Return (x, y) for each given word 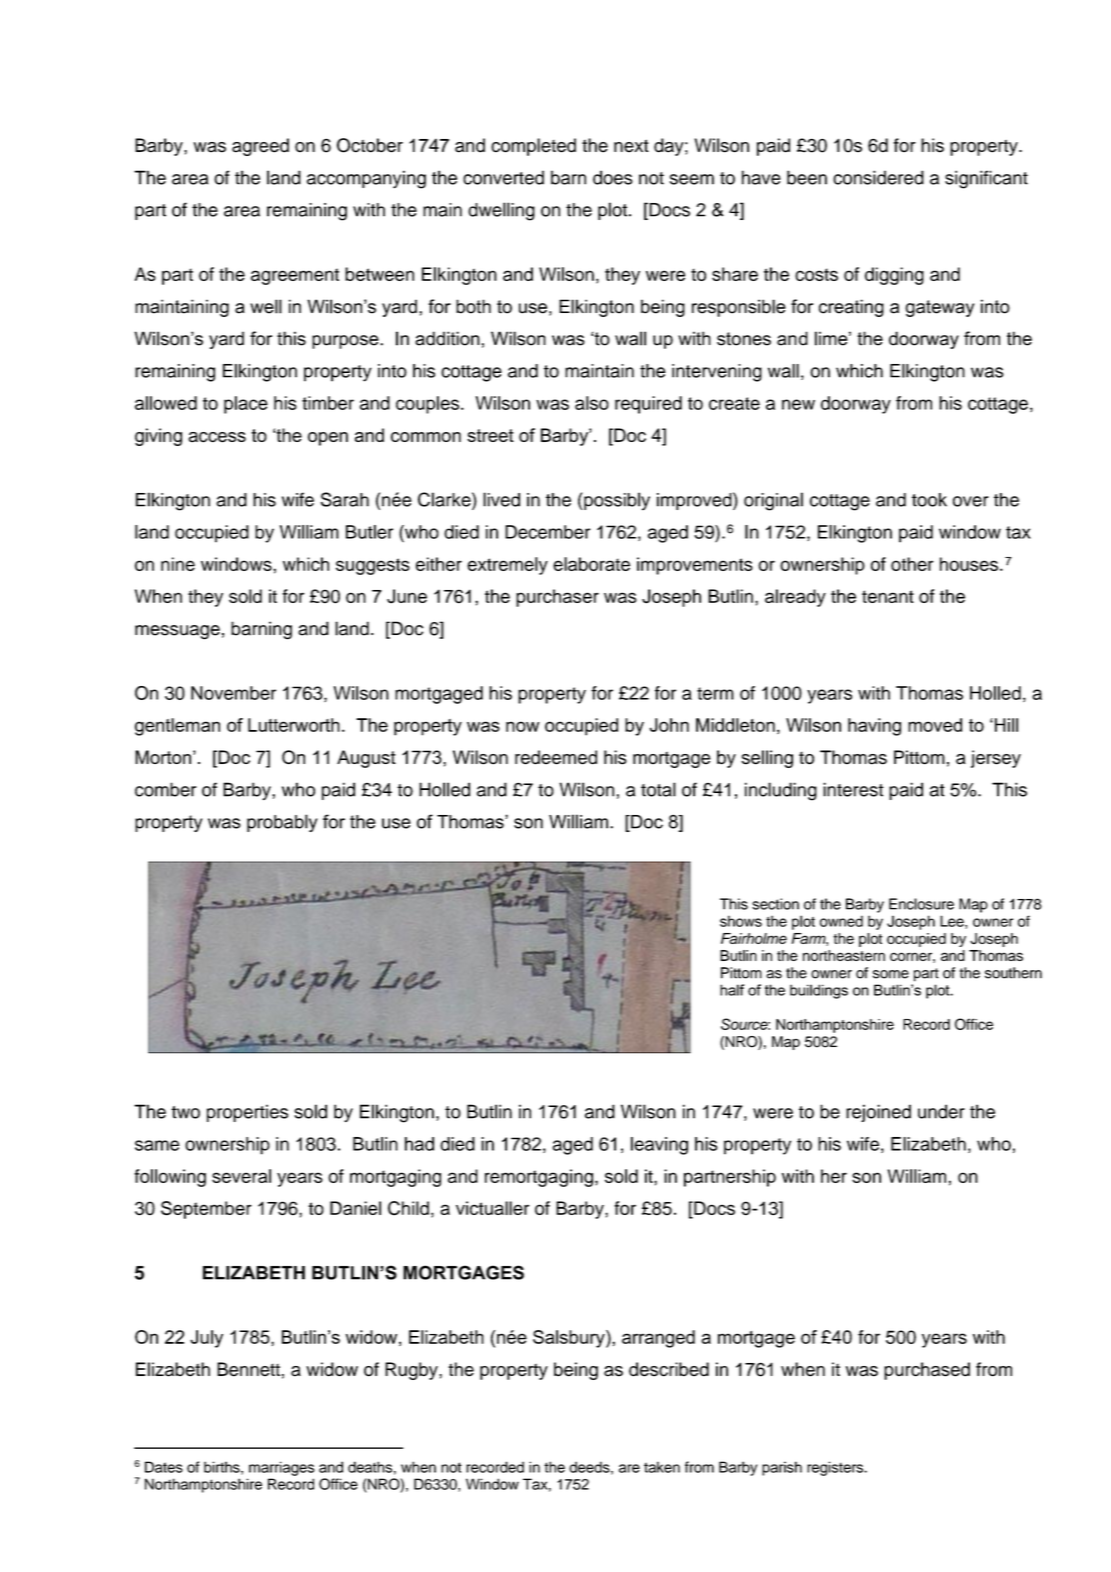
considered (878, 177)
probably (282, 823)
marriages (282, 1468)
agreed (260, 147)
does (613, 177)
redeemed (556, 757)
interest (853, 789)
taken (662, 1467)
